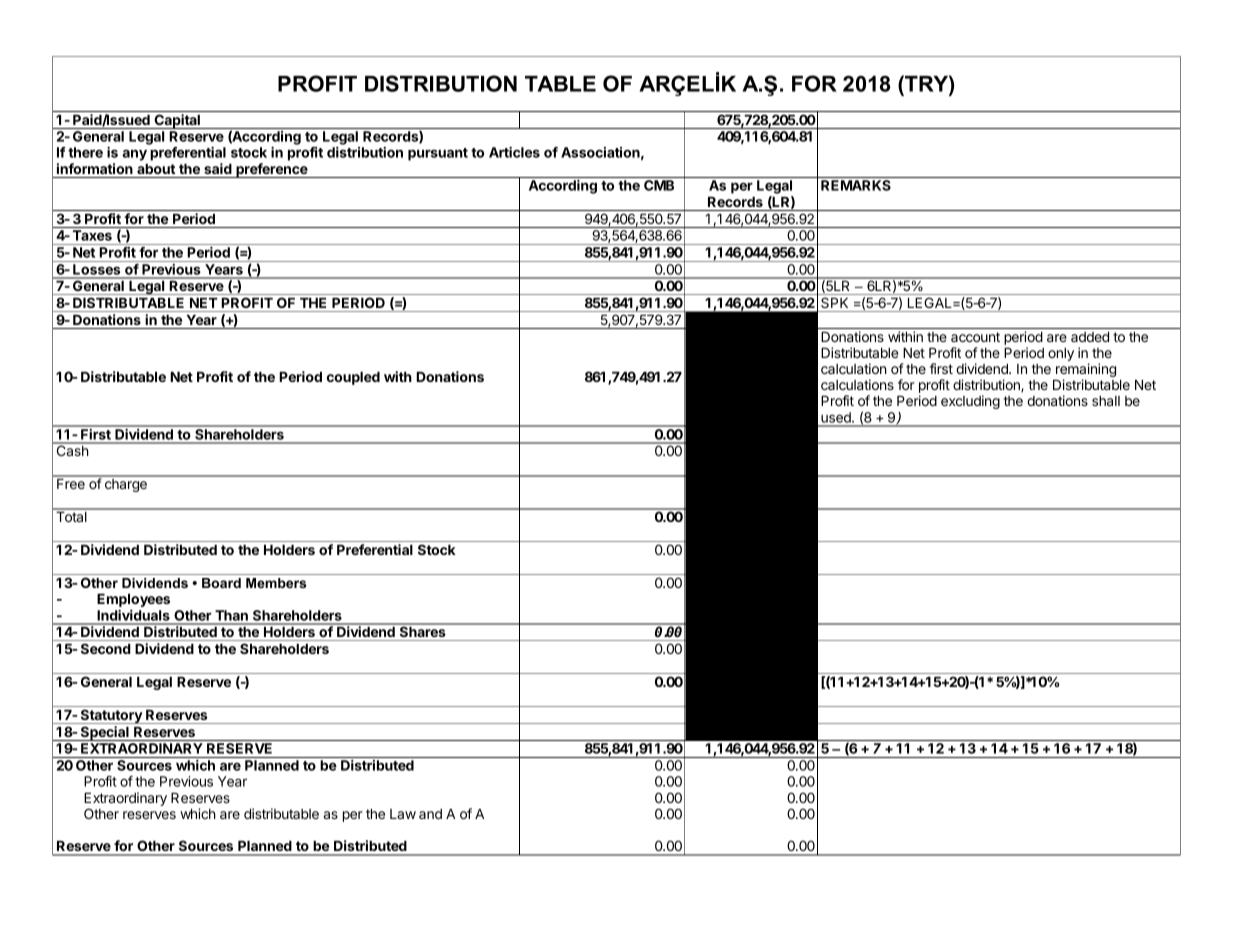 The height and width of the page is (952, 1233). What do you see at coordinates (221, 583) in the page?
I see `Board` at bounding box center [221, 583].
